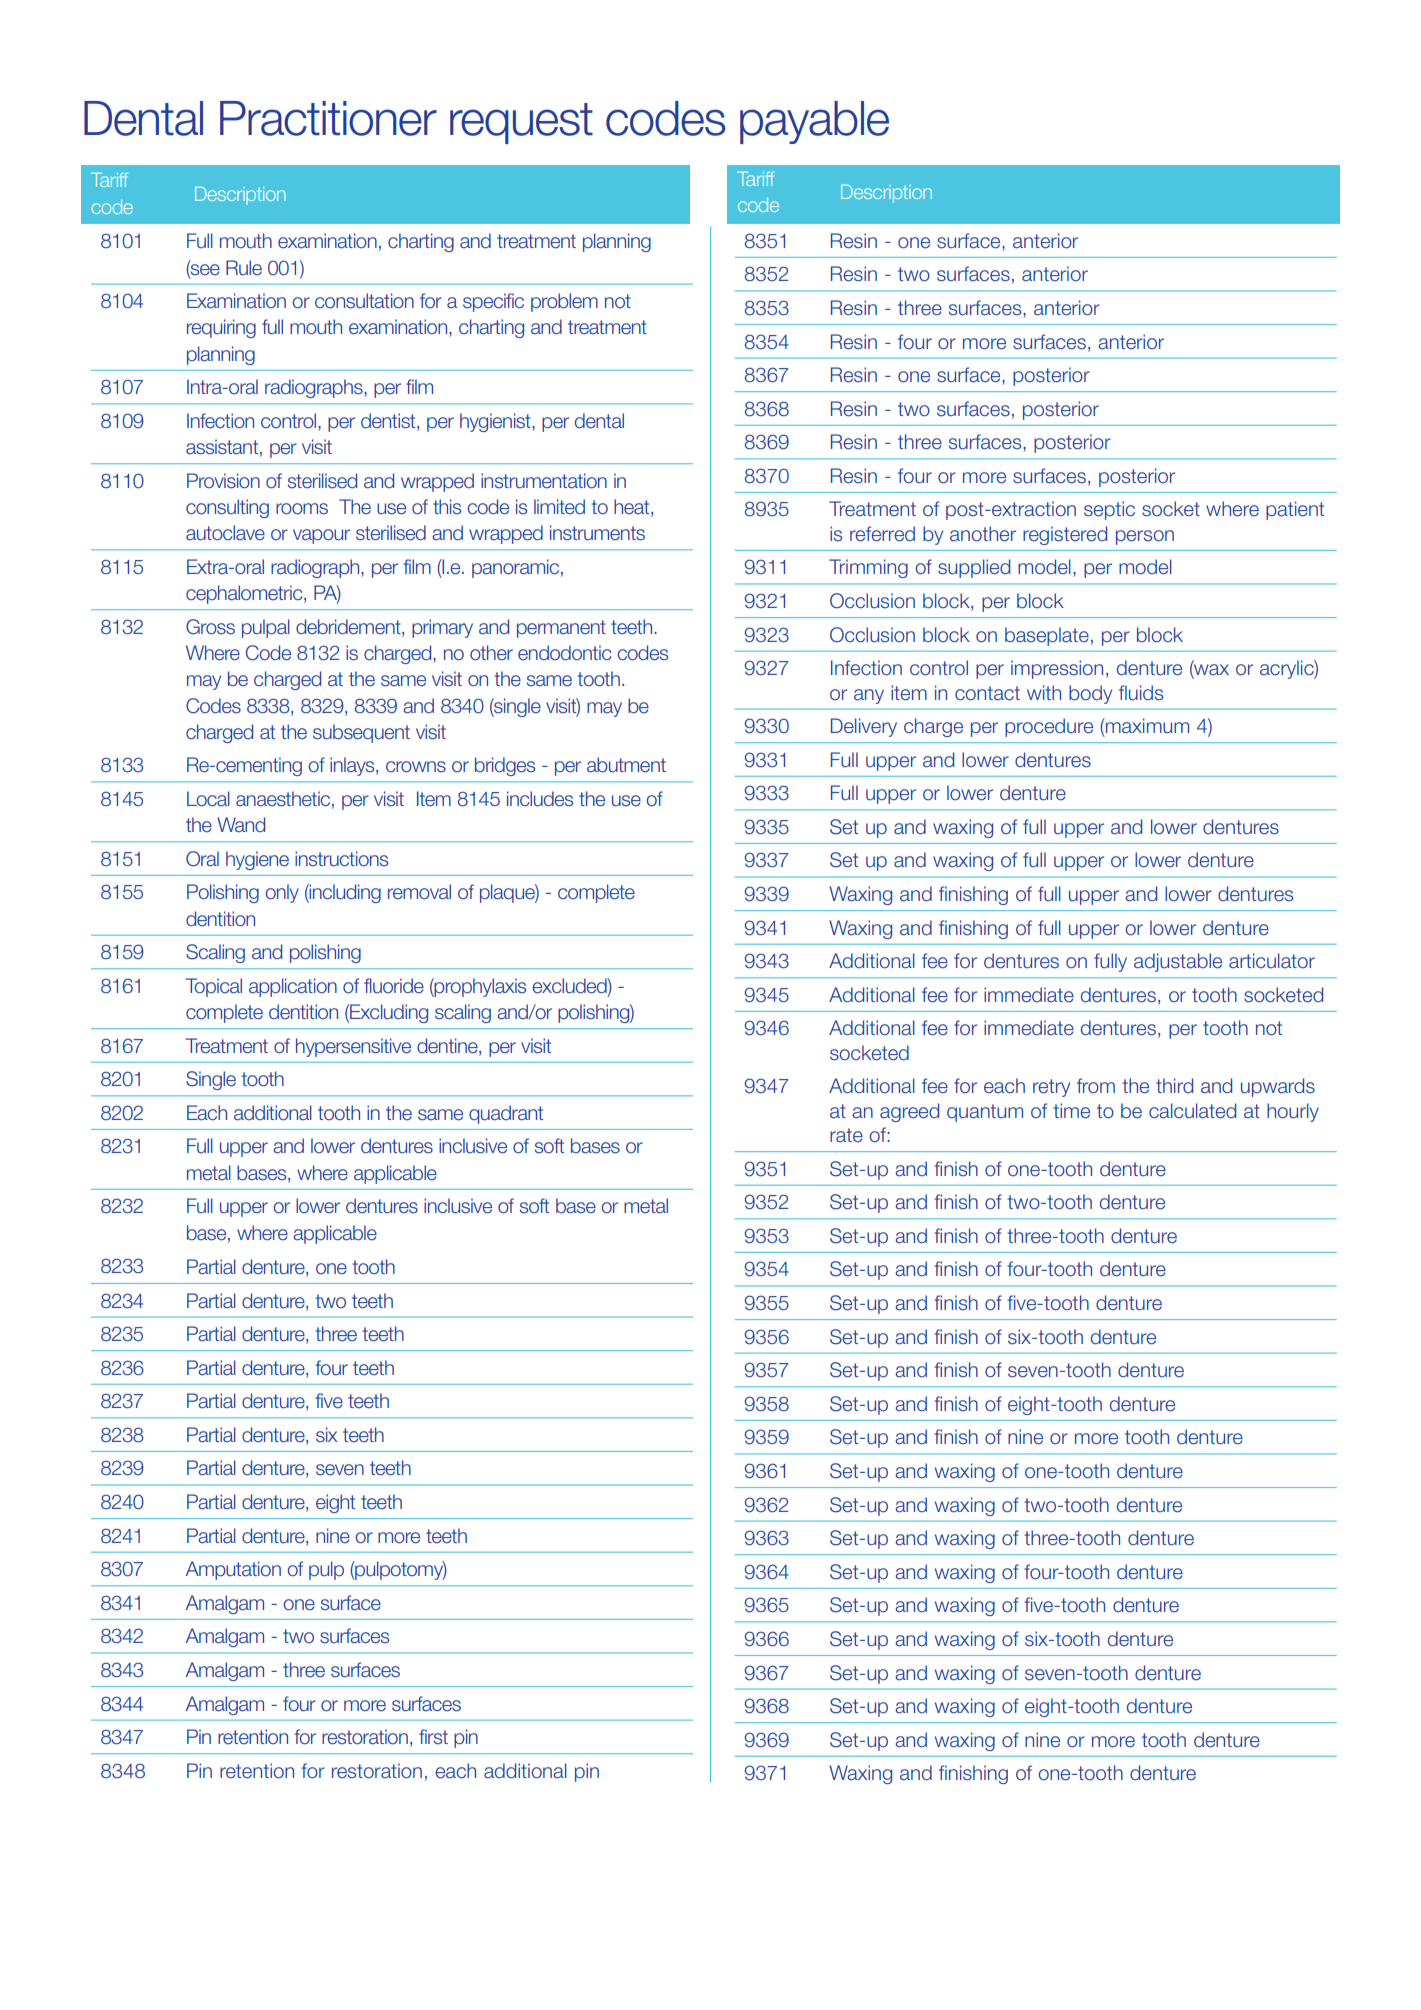 This screenshot has height=2010, width=1421. I want to click on only, so click(282, 893).
